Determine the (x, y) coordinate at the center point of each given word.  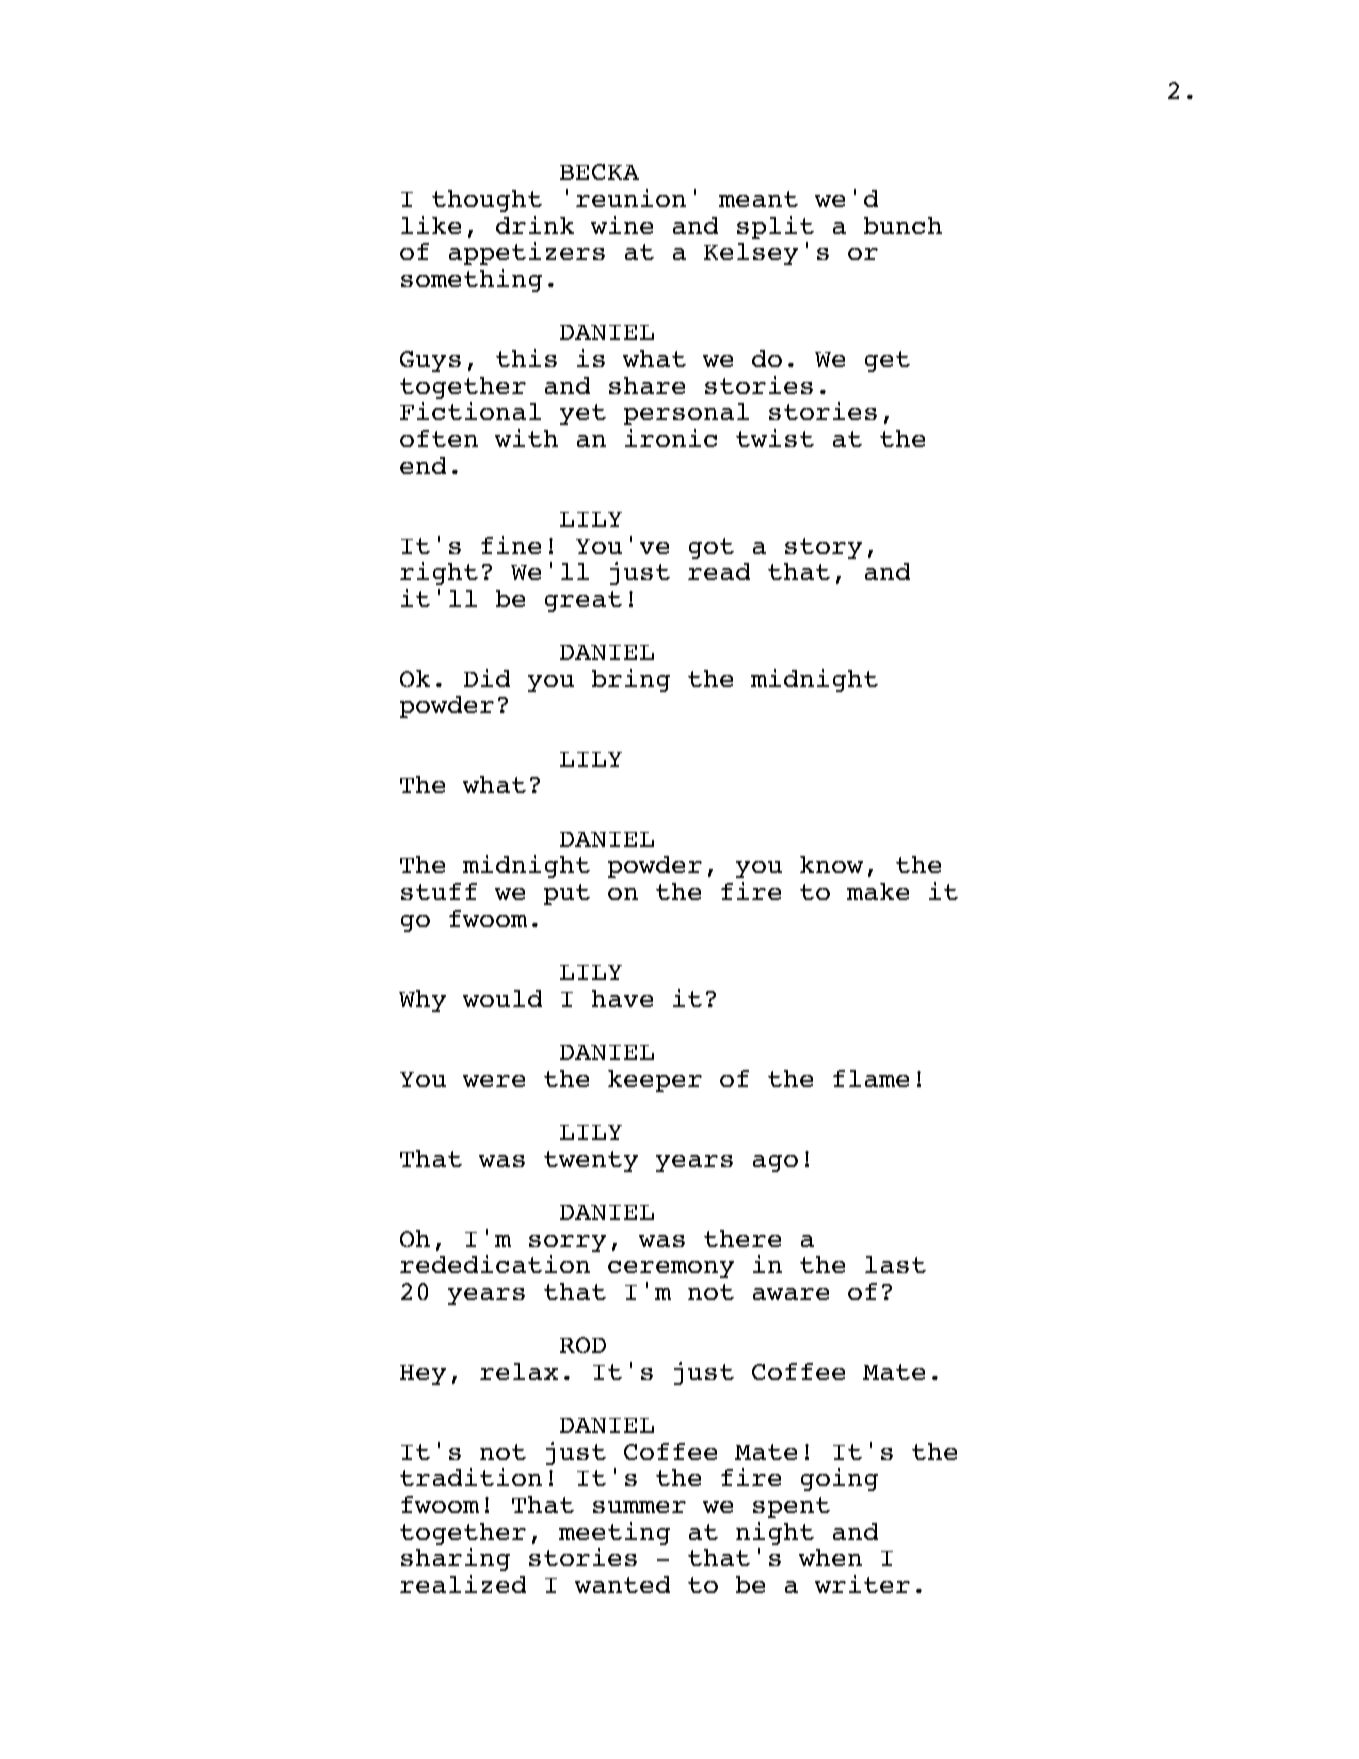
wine (622, 225)
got (711, 548)
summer (639, 1507)
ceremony (671, 1269)
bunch (903, 225)
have (622, 998)
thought (487, 201)
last (895, 1264)
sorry (567, 1243)
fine (511, 545)
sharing (455, 1559)
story (823, 548)
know (831, 864)
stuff (439, 891)
